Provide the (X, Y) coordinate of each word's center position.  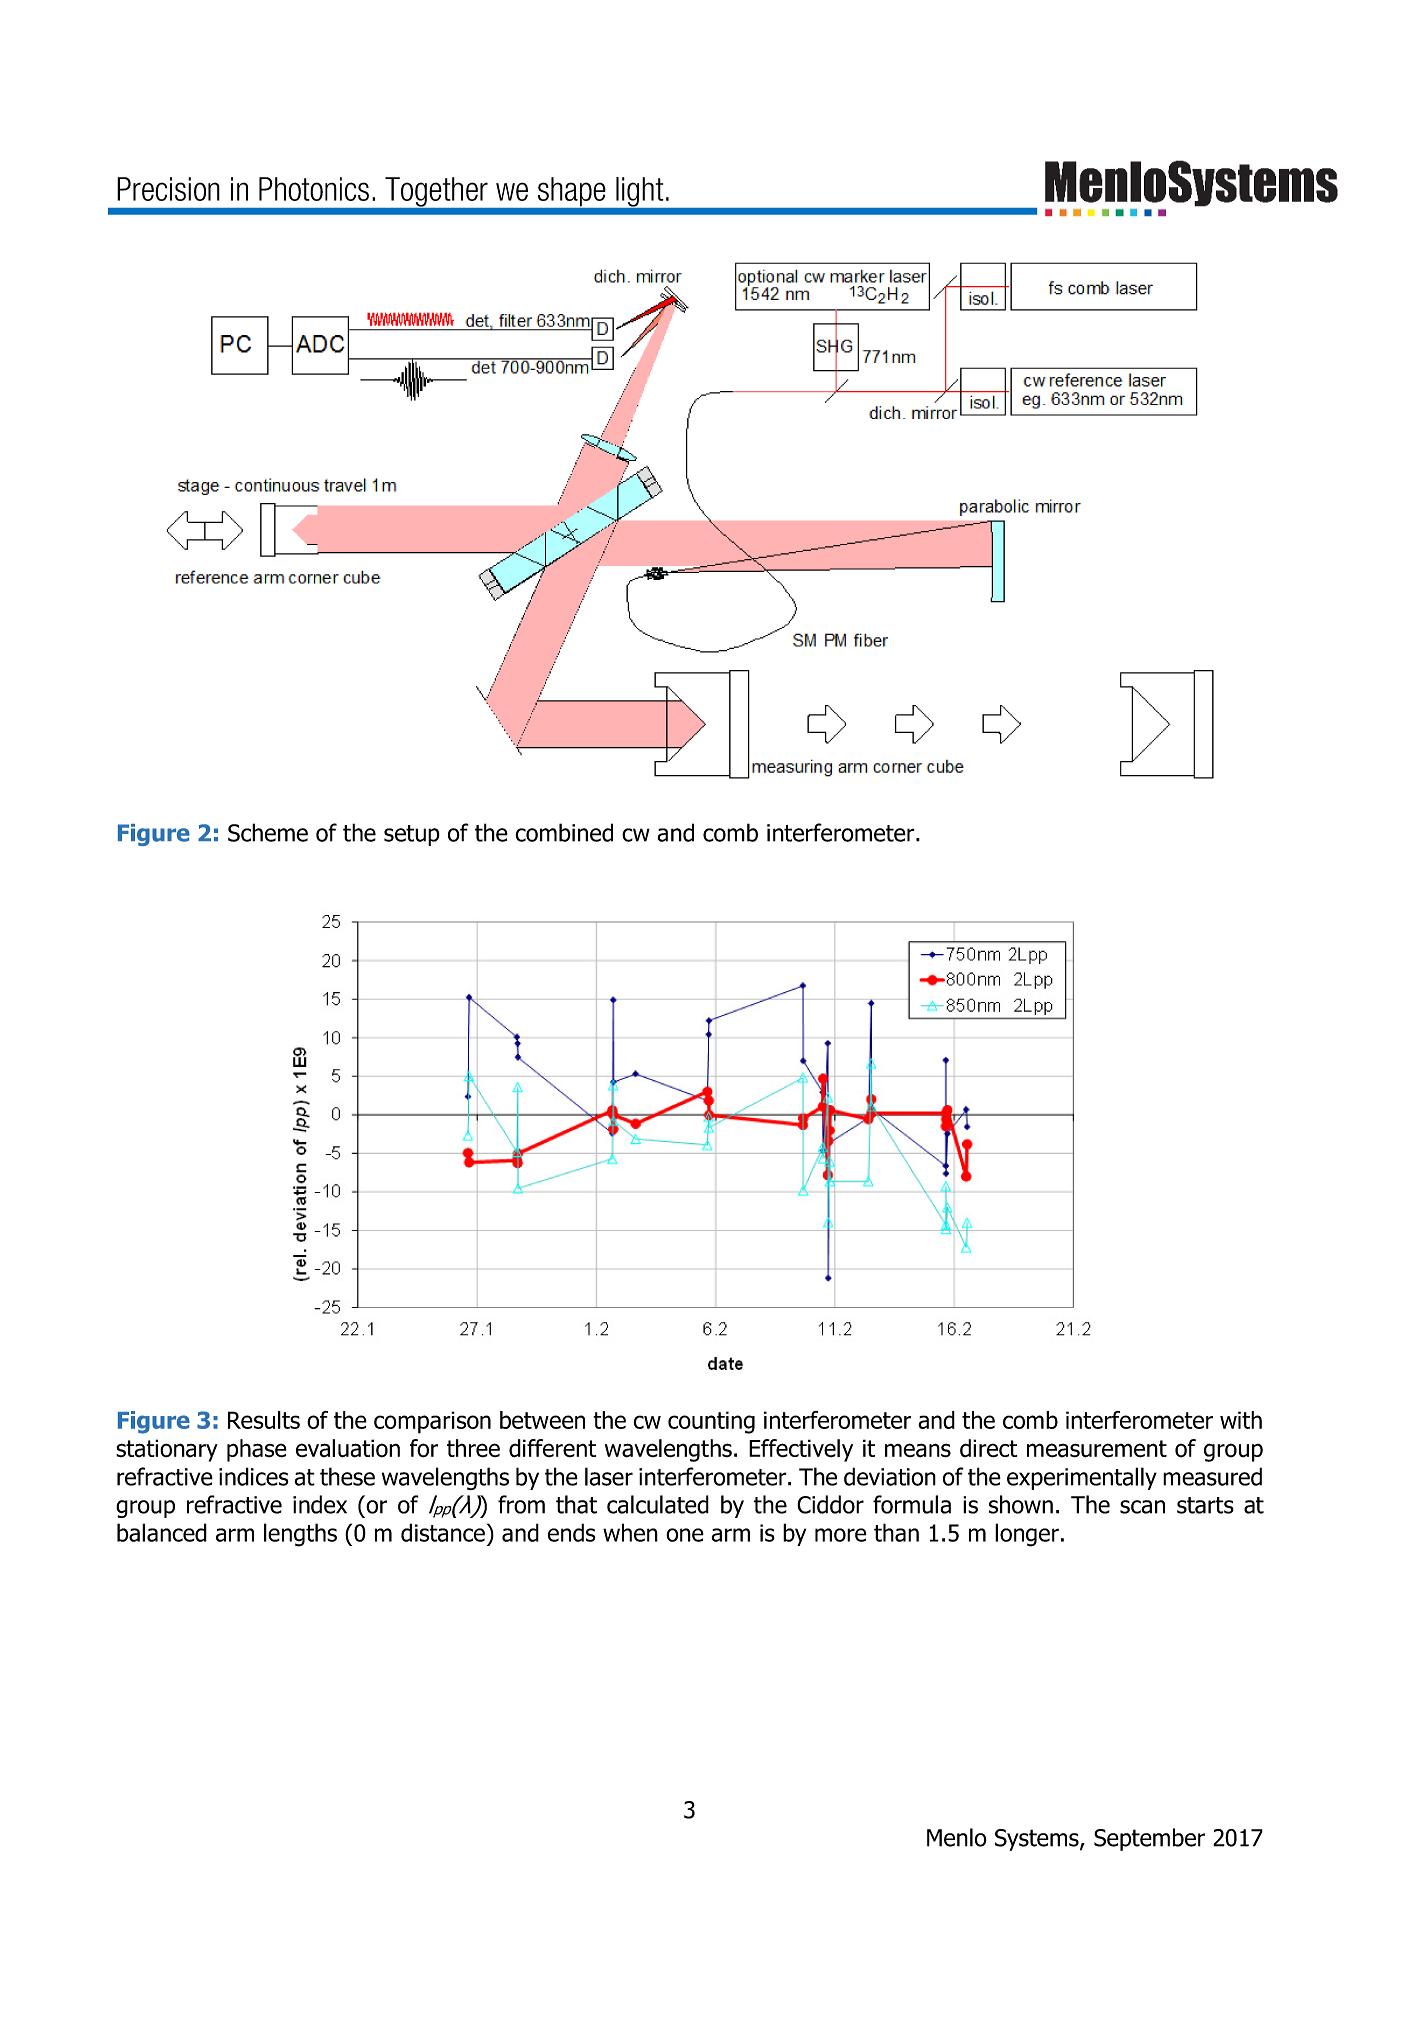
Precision (168, 189)
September (1149, 1839)
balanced (162, 1532)
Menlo (957, 1837)
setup (412, 835)
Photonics (314, 189)
